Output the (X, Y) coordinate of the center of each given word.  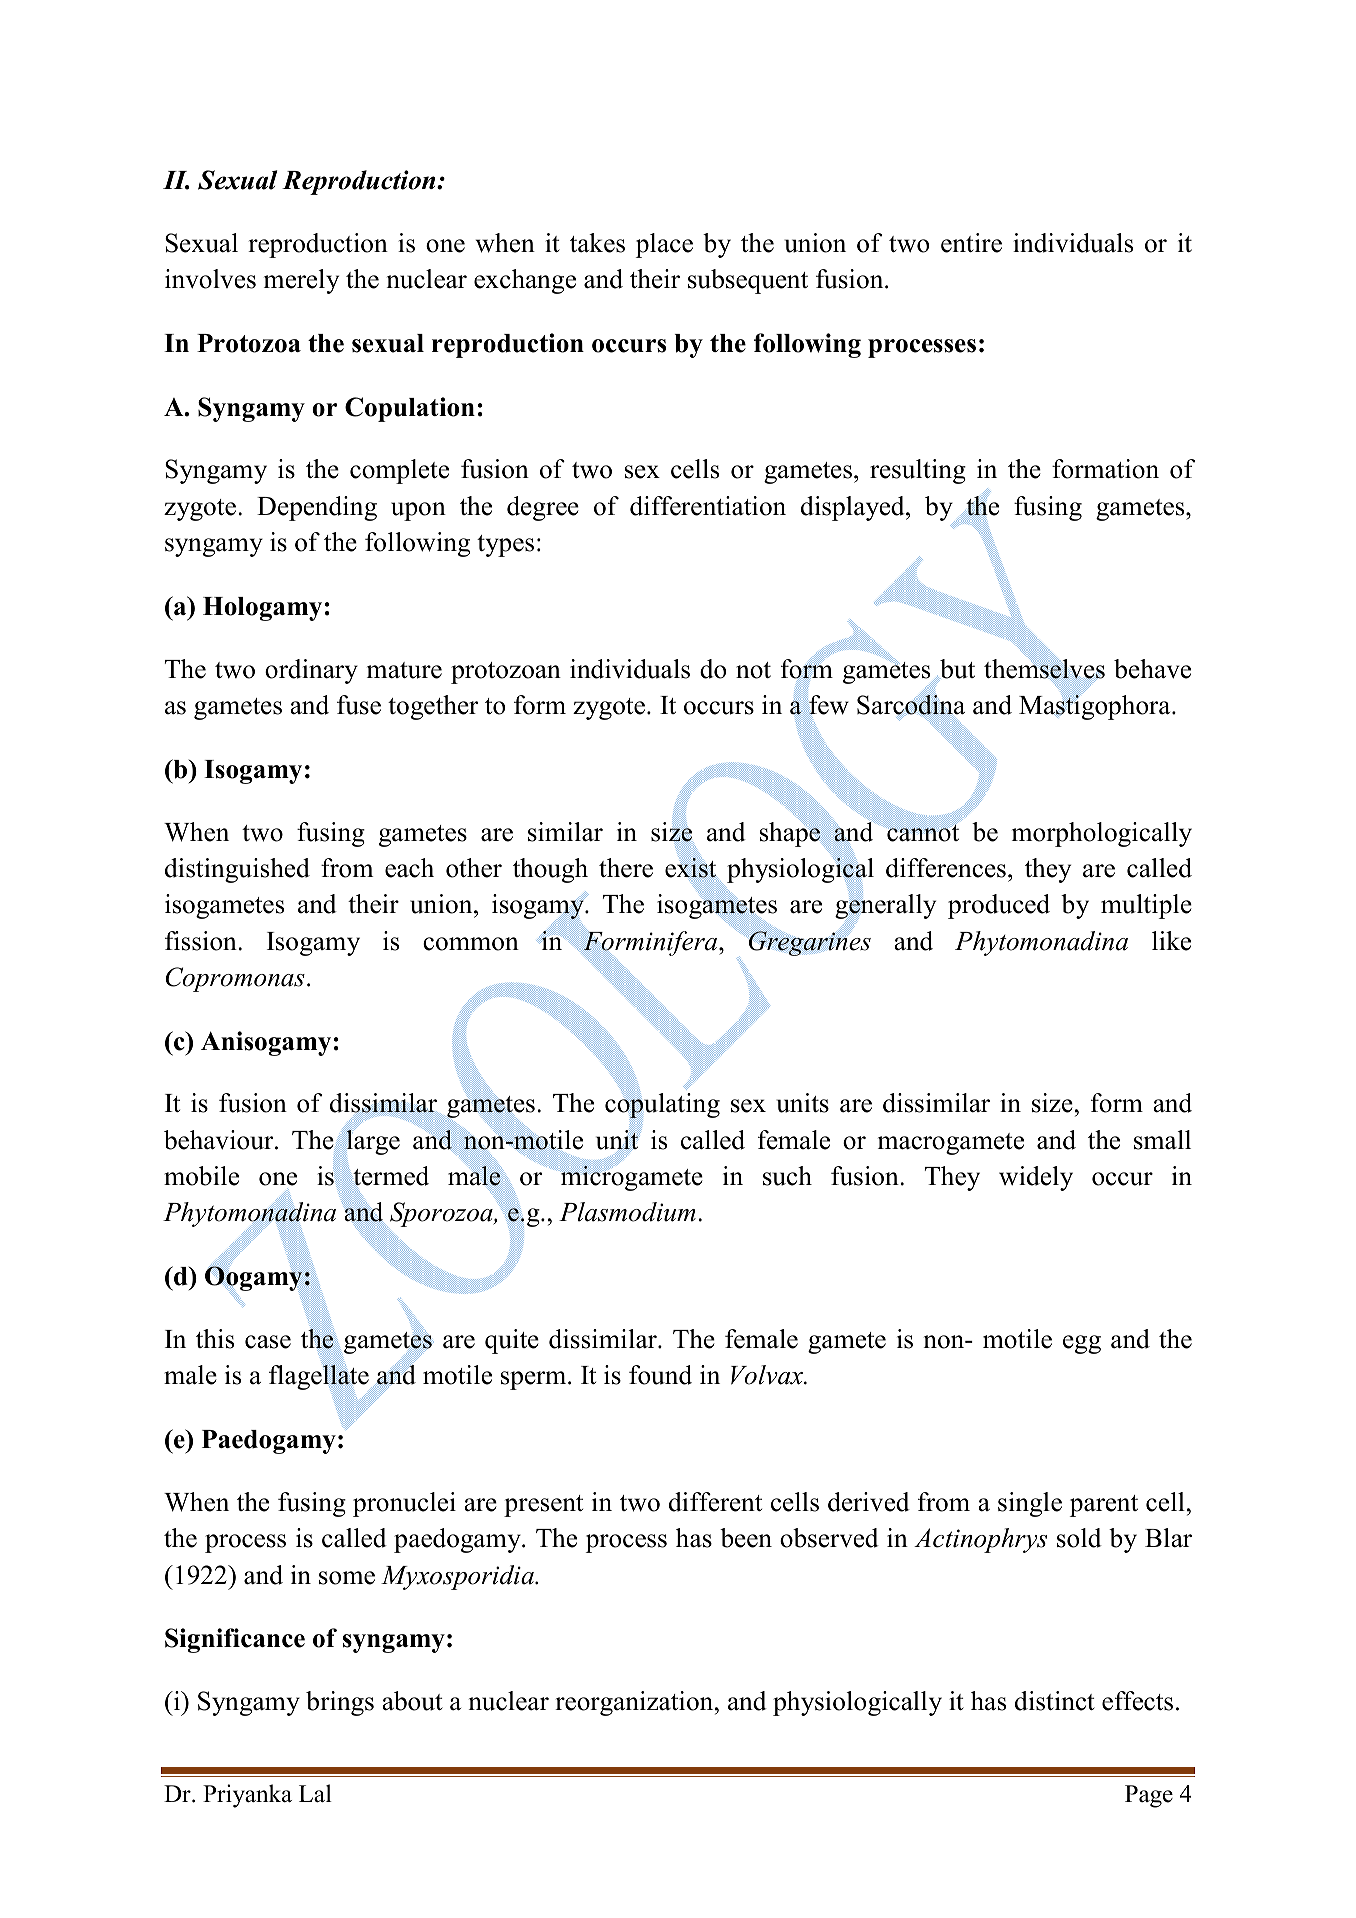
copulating (662, 1105)
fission (202, 941)
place (664, 245)
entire (971, 243)
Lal (315, 1793)
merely (301, 281)
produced (999, 906)
